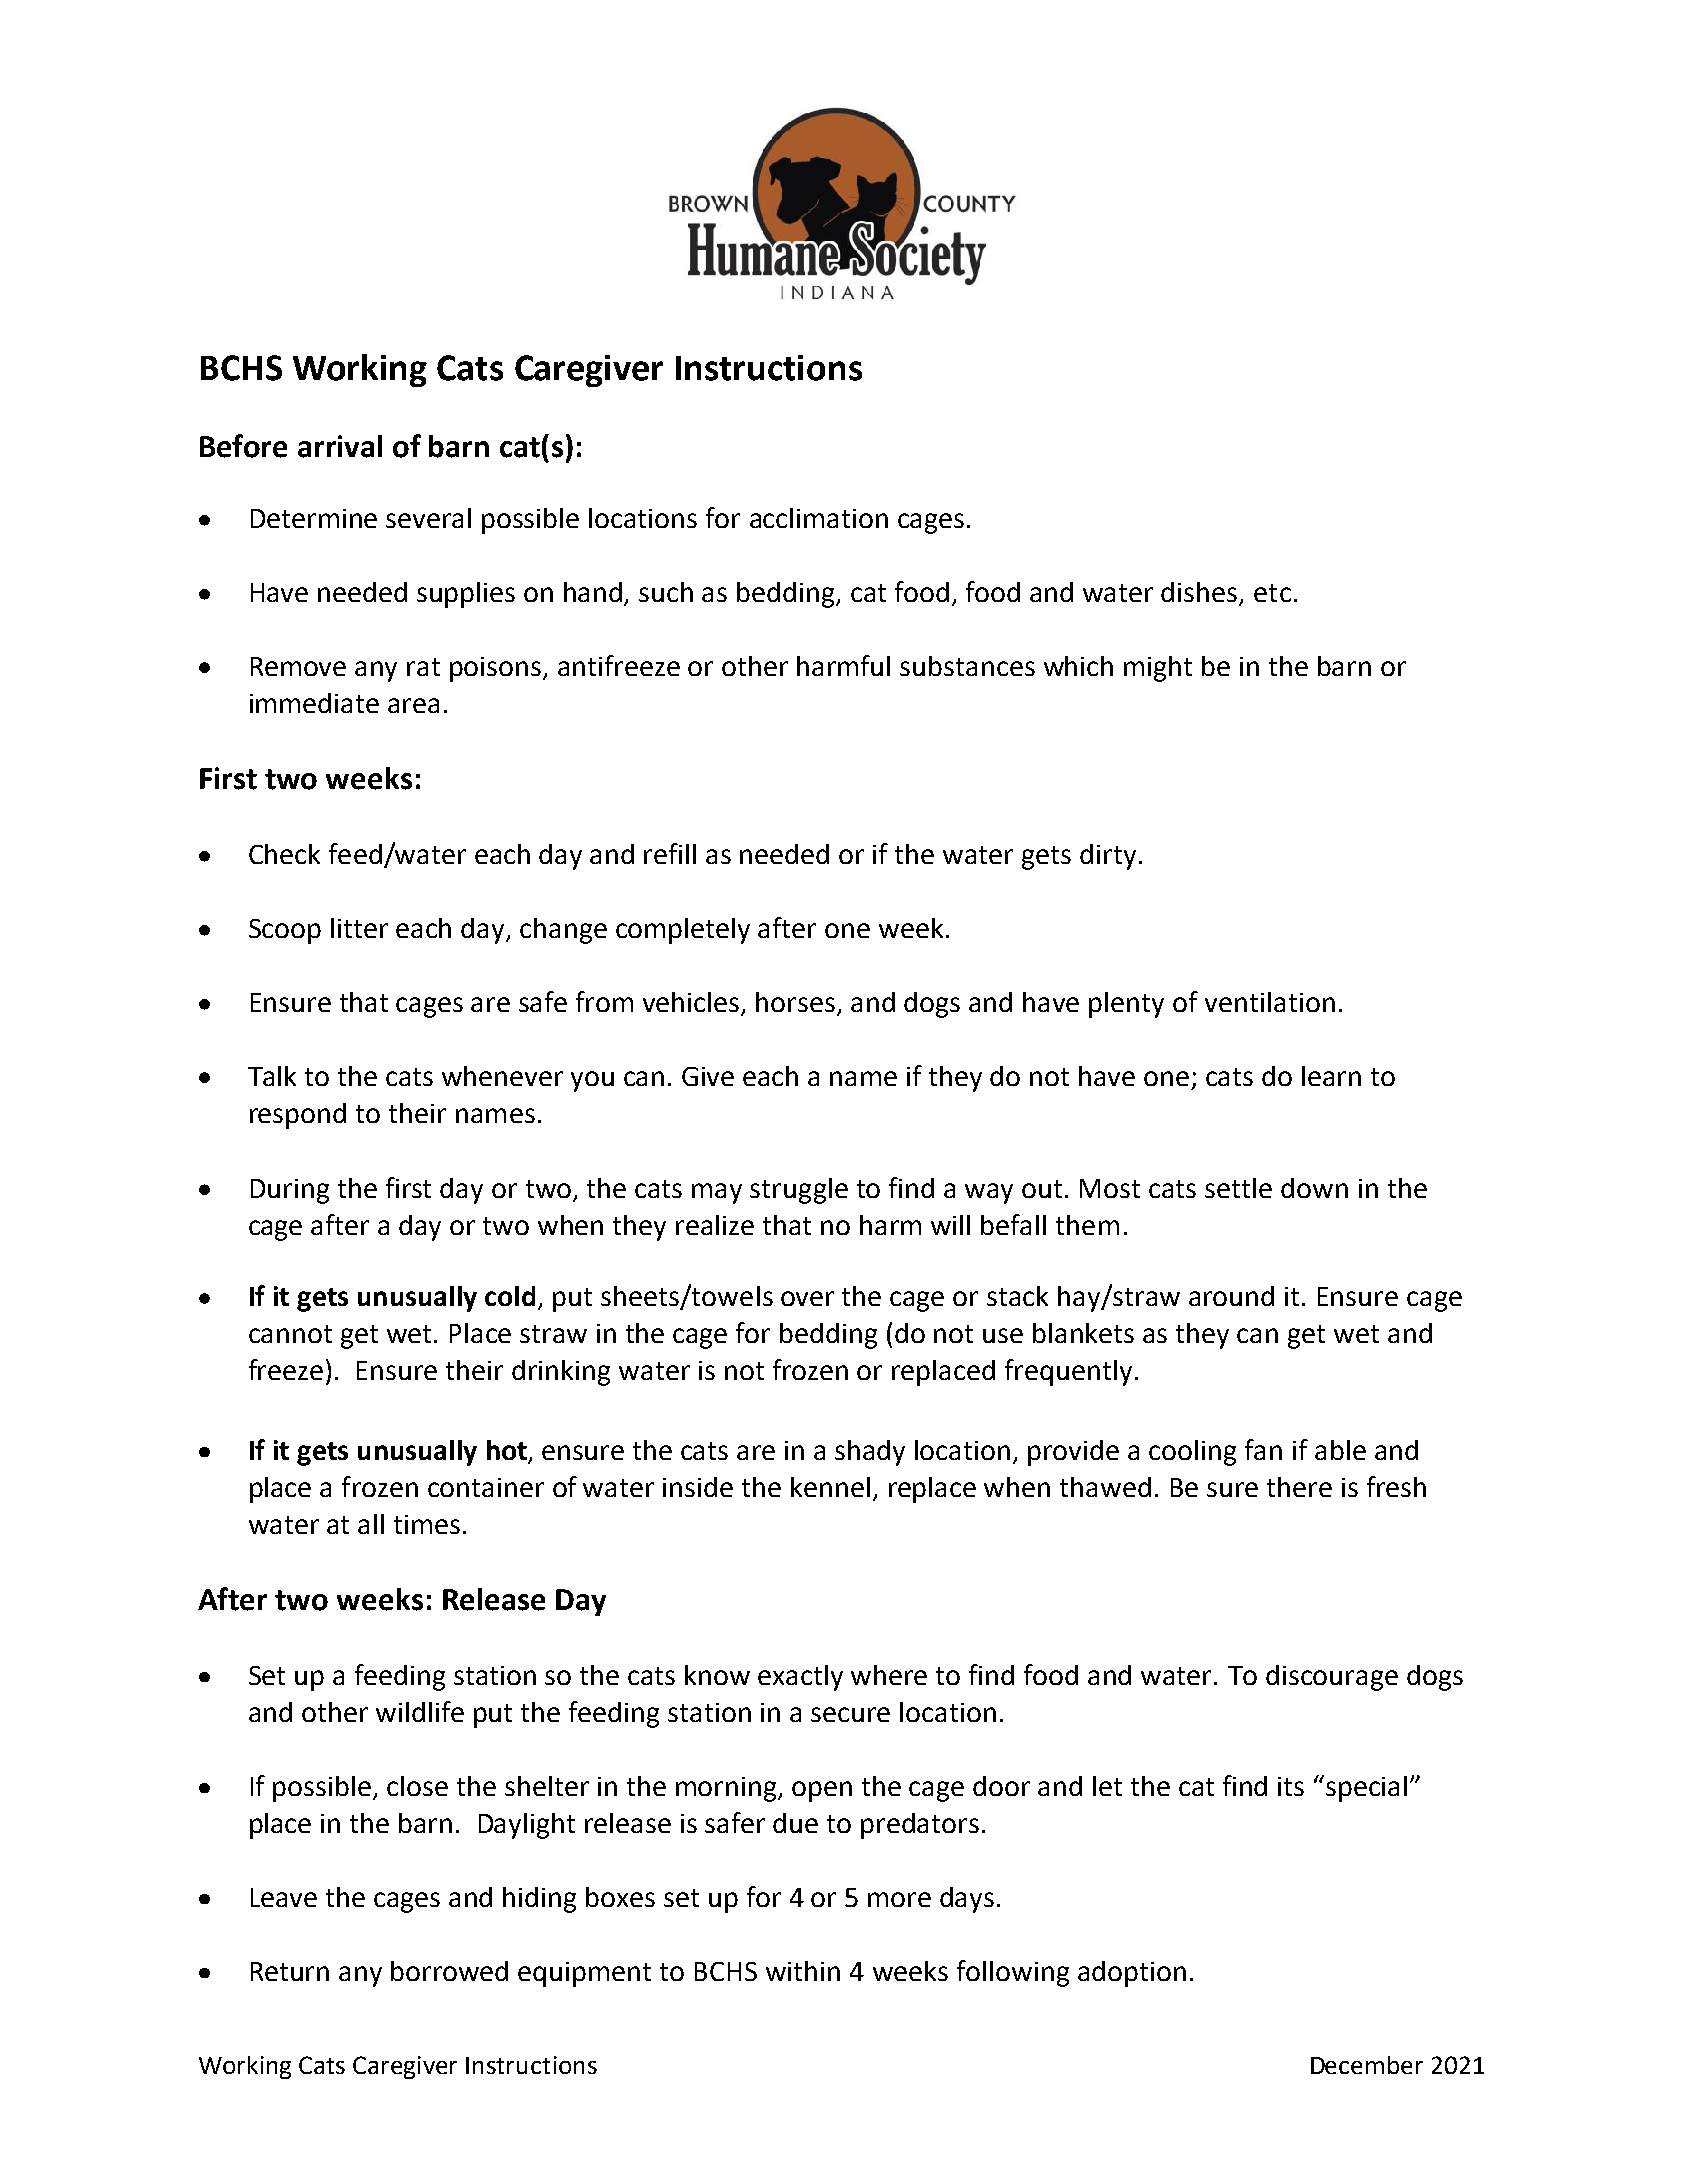 The height and width of the image is (2180, 1684). Describe the element at coordinates (803, 1971) in the image. I see `within` at that location.
